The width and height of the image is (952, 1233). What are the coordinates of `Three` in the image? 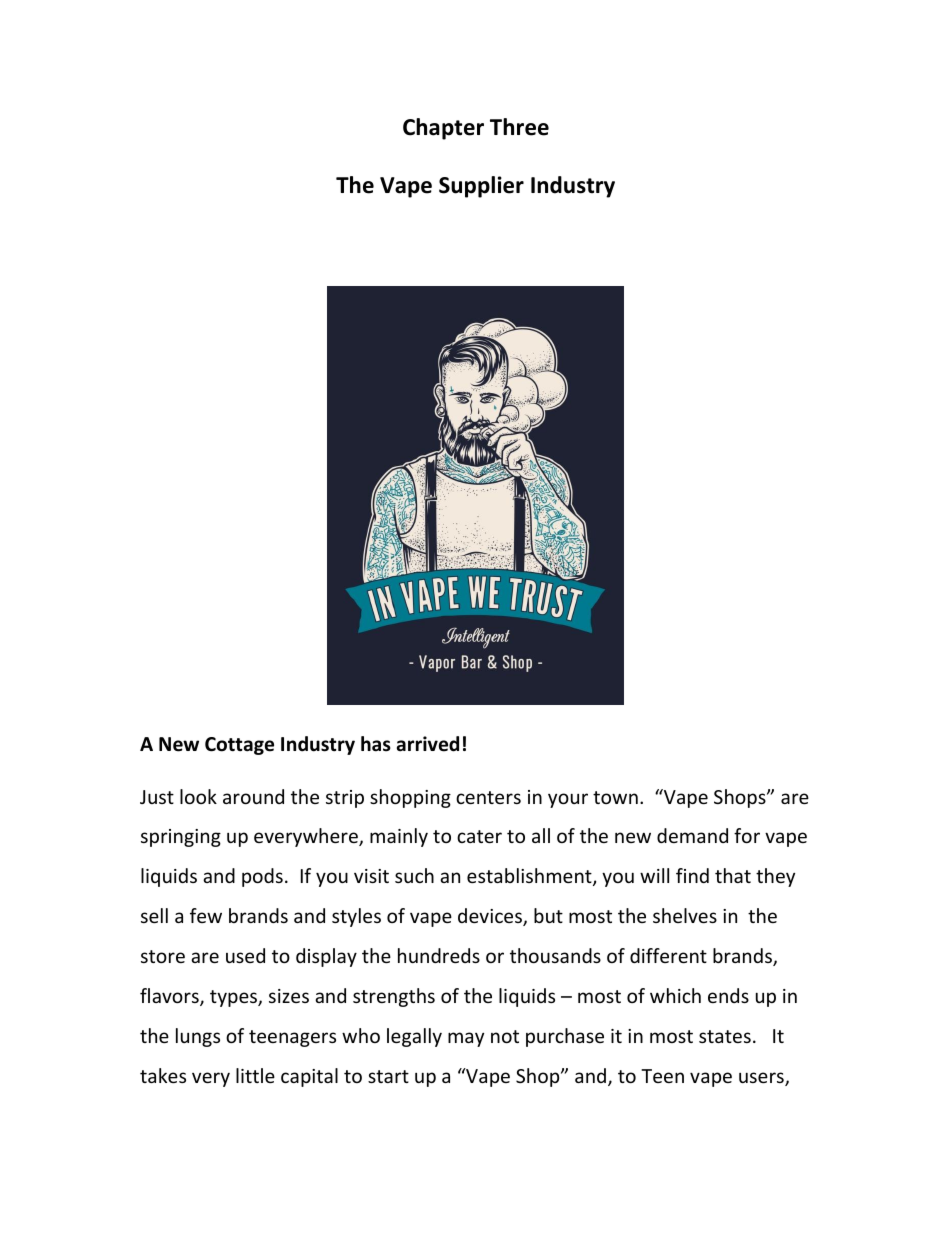 It's located at (519, 127).
